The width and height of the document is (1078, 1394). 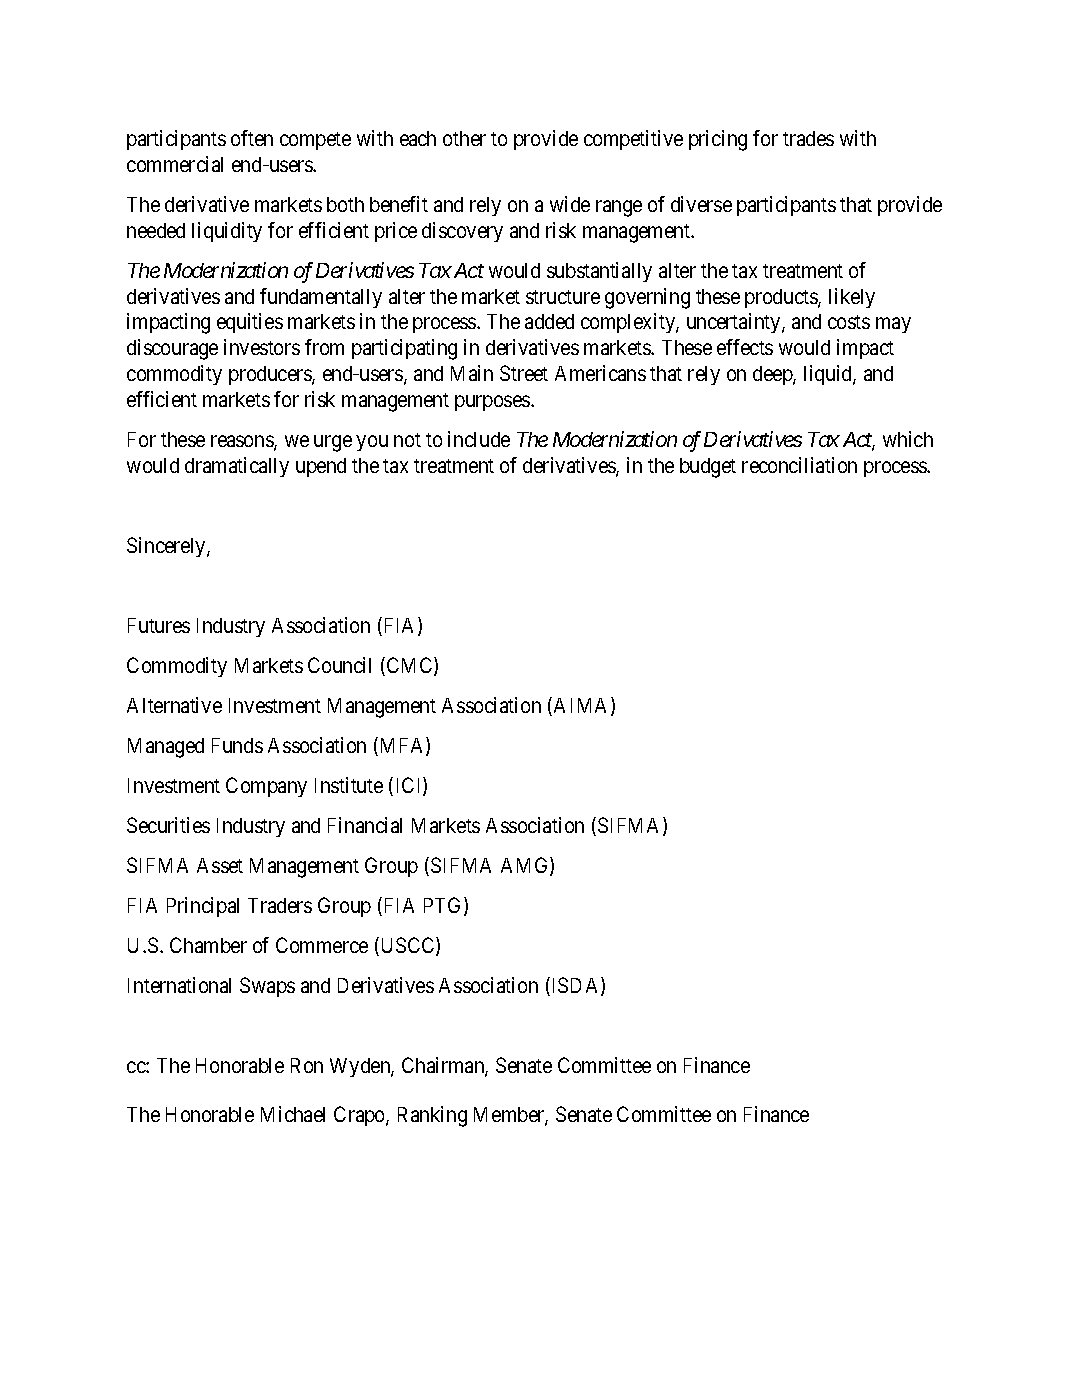 What do you see at coordinates (271, 375) in the document?
I see `producers` at bounding box center [271, 375].
